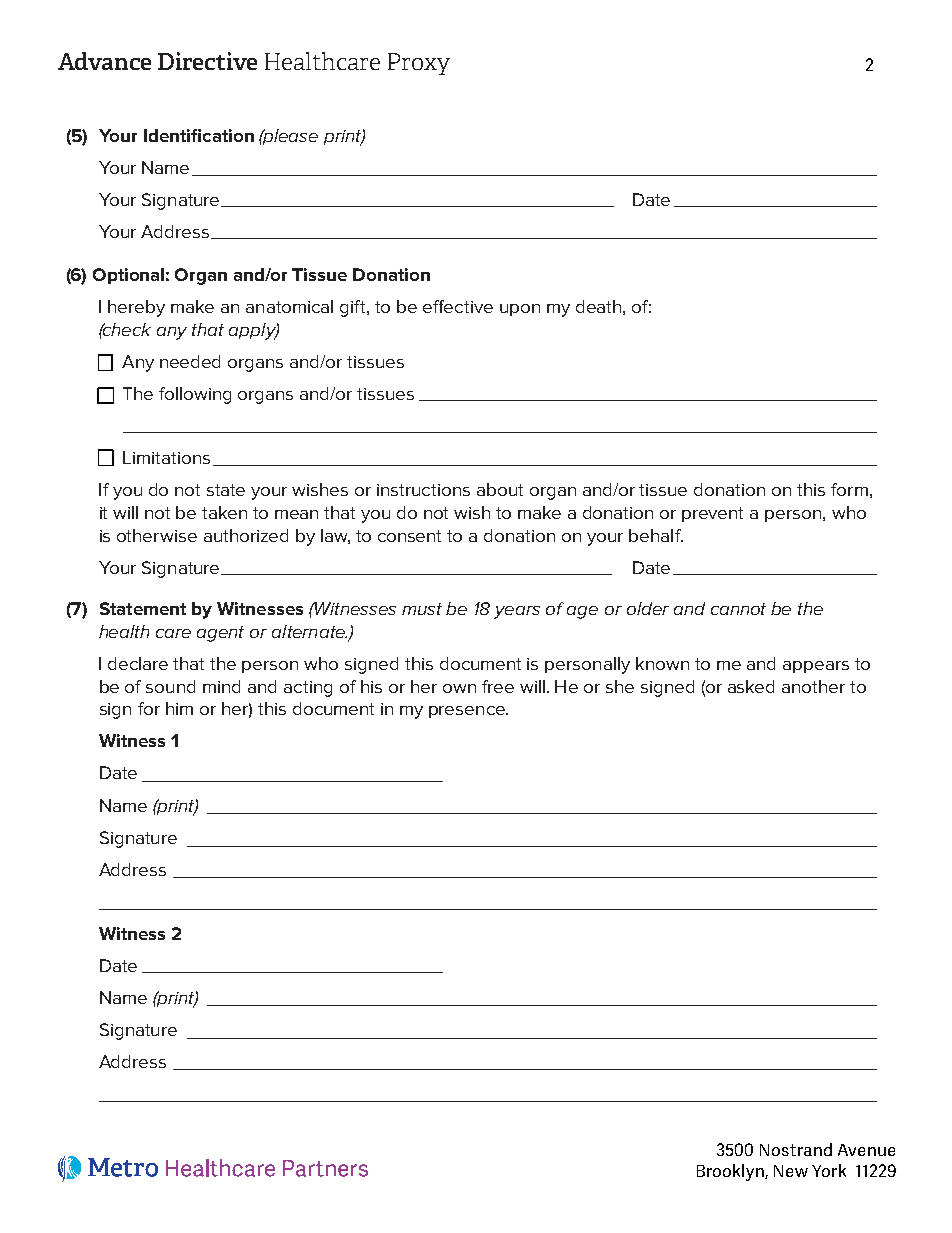 The height and width of the screenshot is (1233, 952). What do you see at coordinates (179, 708) in the screenshot?
I see `him` at bounding box center [179, 708].
